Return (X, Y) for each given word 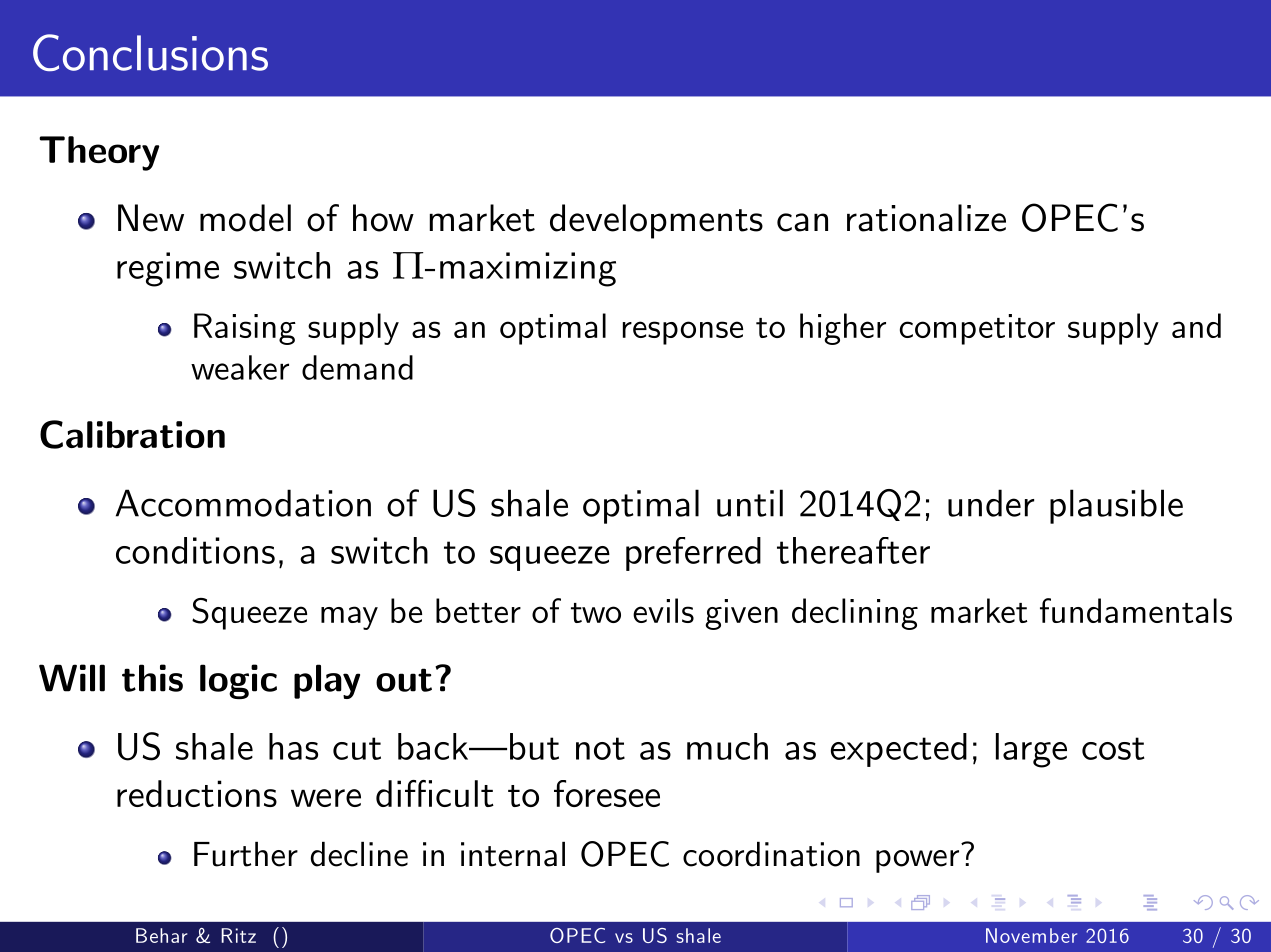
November (1031, 935)
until (750, 503)
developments (656, 221)
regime (168, 269)
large (1031, 750)
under (991, 503)
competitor (977, 329)
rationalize (926, 218)
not (600, 748)
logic (238, 681)
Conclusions (150, 52)
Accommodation (243, 503)
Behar (161, 935)
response (683, 333)
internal (513, 854)
